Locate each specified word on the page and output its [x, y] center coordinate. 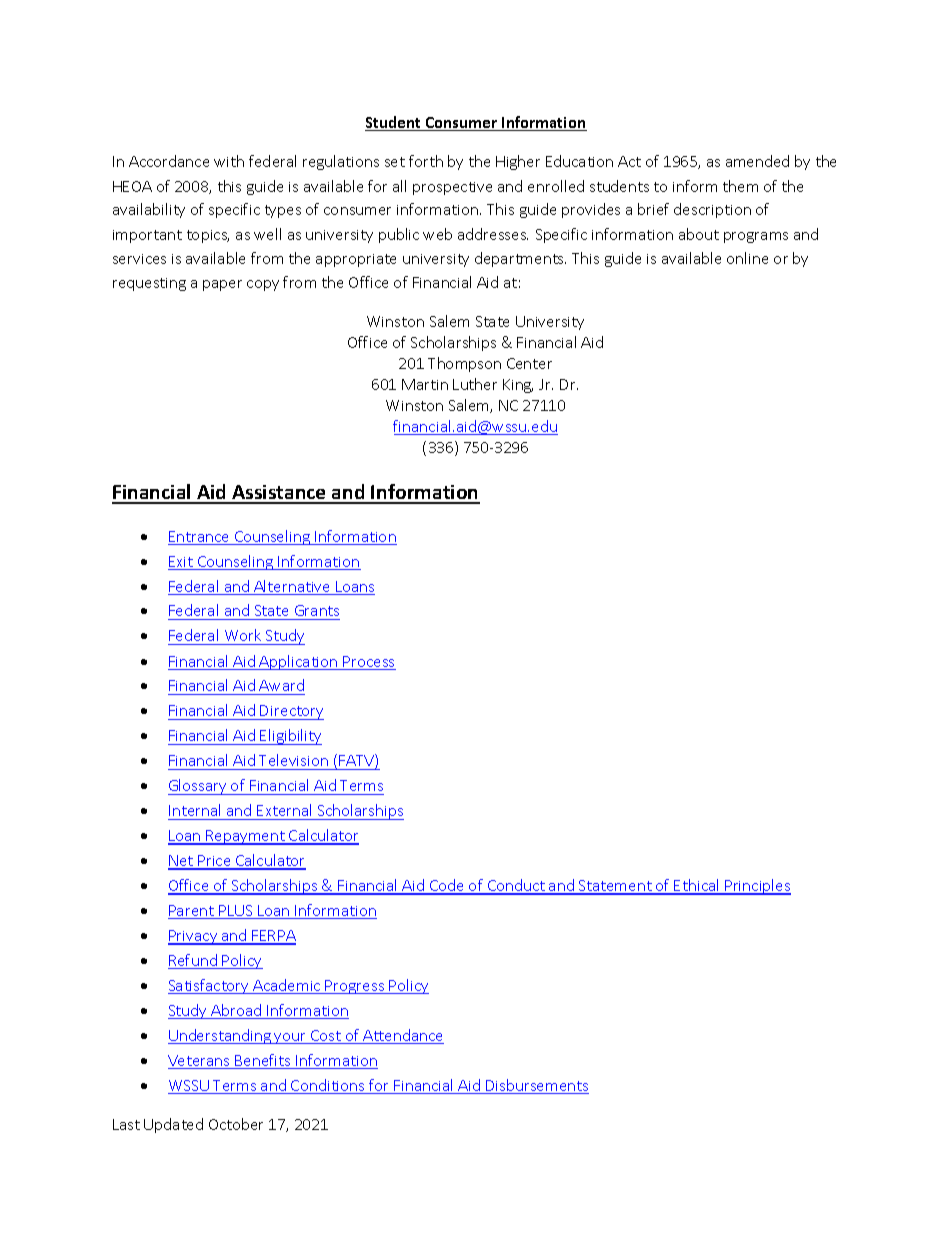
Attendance [402, 1036]
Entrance [200, 538]
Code [447, 886]
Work [243, 637]
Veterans [200, 1062]
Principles [757, 887]
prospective [452, 188]
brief [653, 209]
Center [529, 363]
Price [214, 862]
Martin [425, 384]
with [229, 161]
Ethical [697, 886]
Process [369, 663]
